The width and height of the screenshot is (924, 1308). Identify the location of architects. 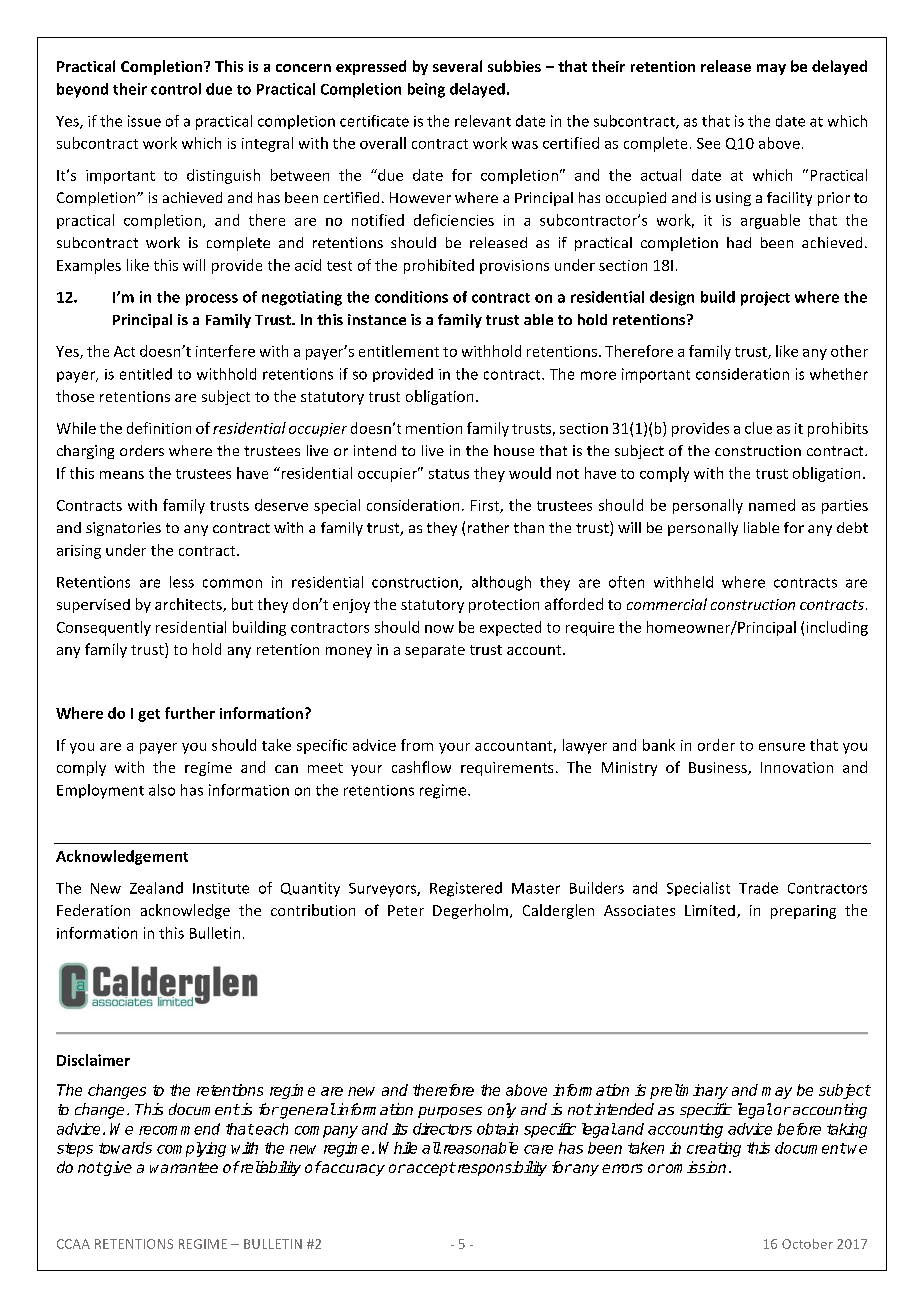
(189, 605).
